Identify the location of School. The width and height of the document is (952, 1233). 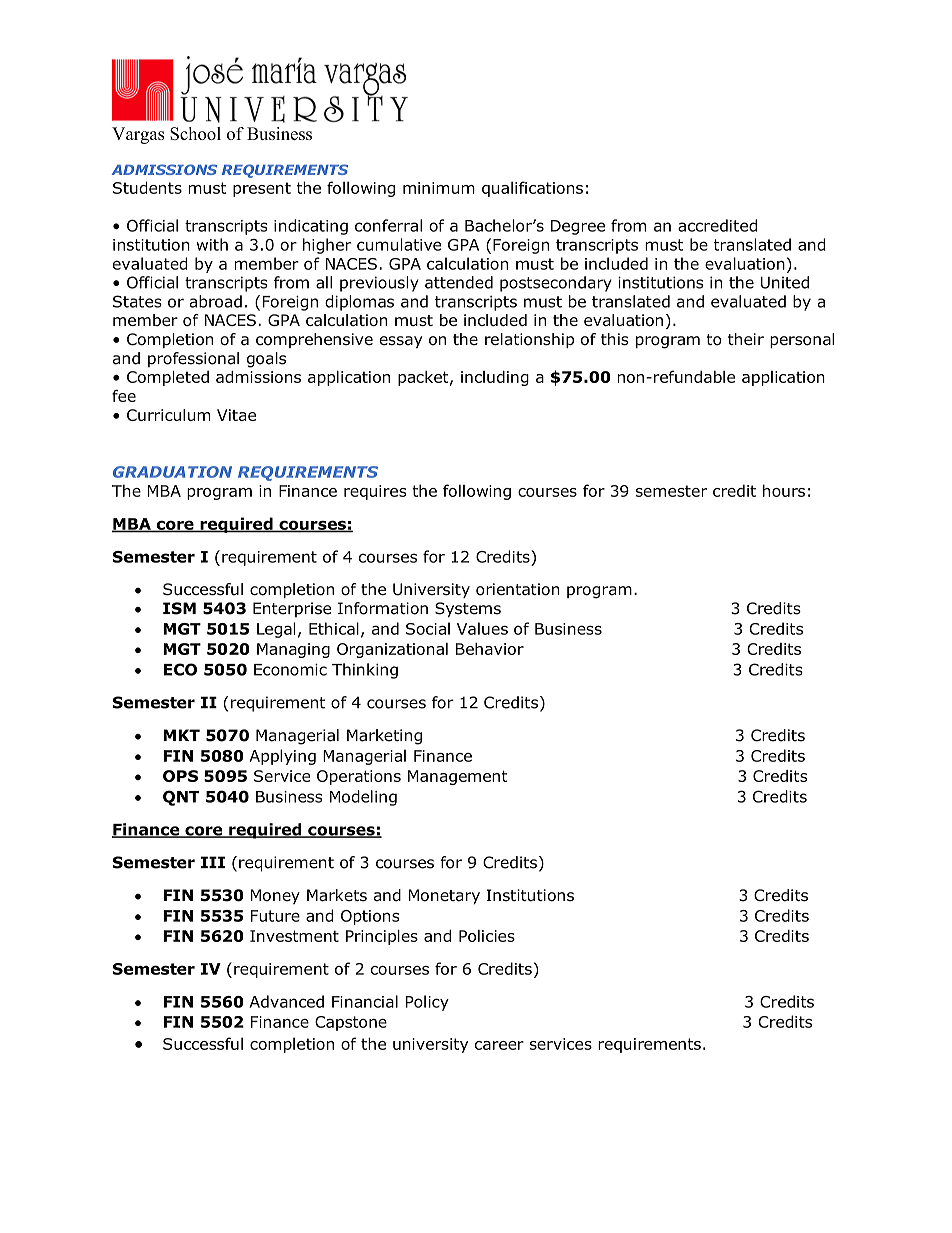
(195, 133).
